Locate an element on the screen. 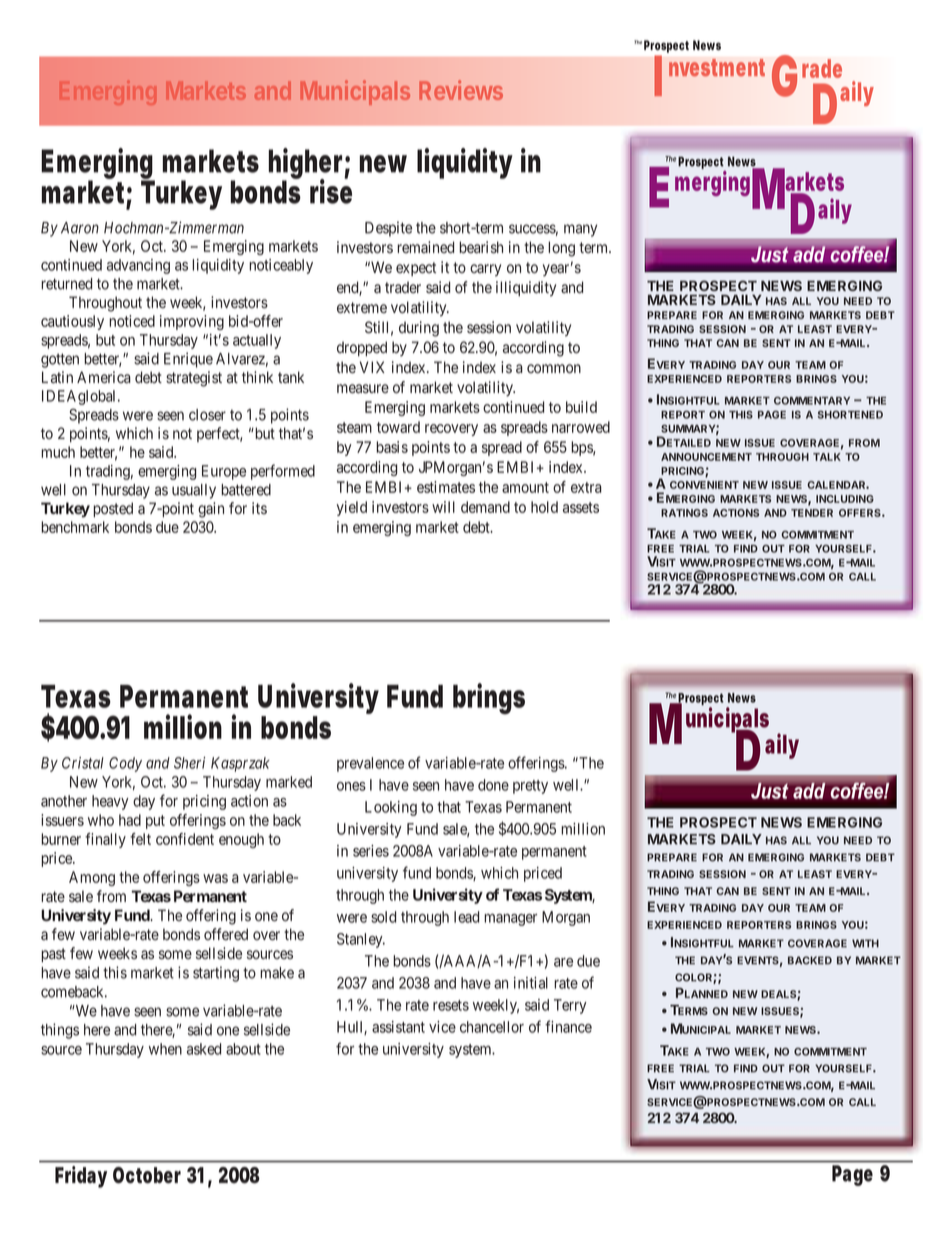  lead is located at coordinates (466, 917).
